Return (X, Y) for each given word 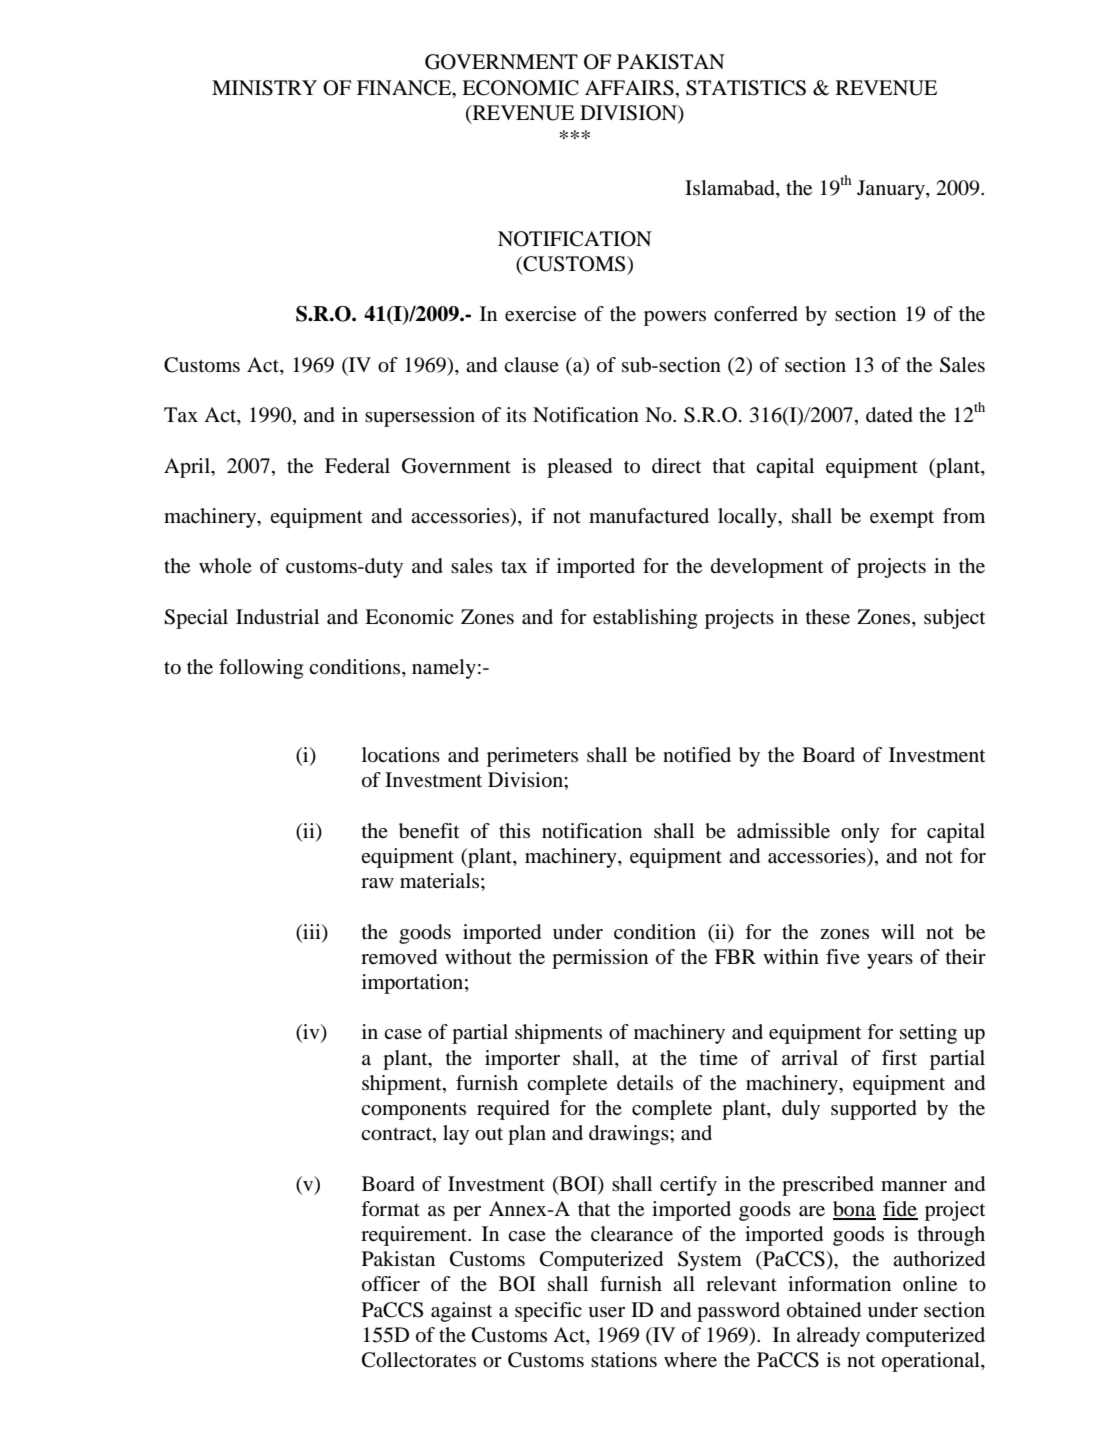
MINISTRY (264, 88)
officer (391, 1284)
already (828, 1337)
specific (548, 1312)
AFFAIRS (629, 88)
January (892, 190)
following (261, 669)
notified (697, 755)
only (860, 833)
